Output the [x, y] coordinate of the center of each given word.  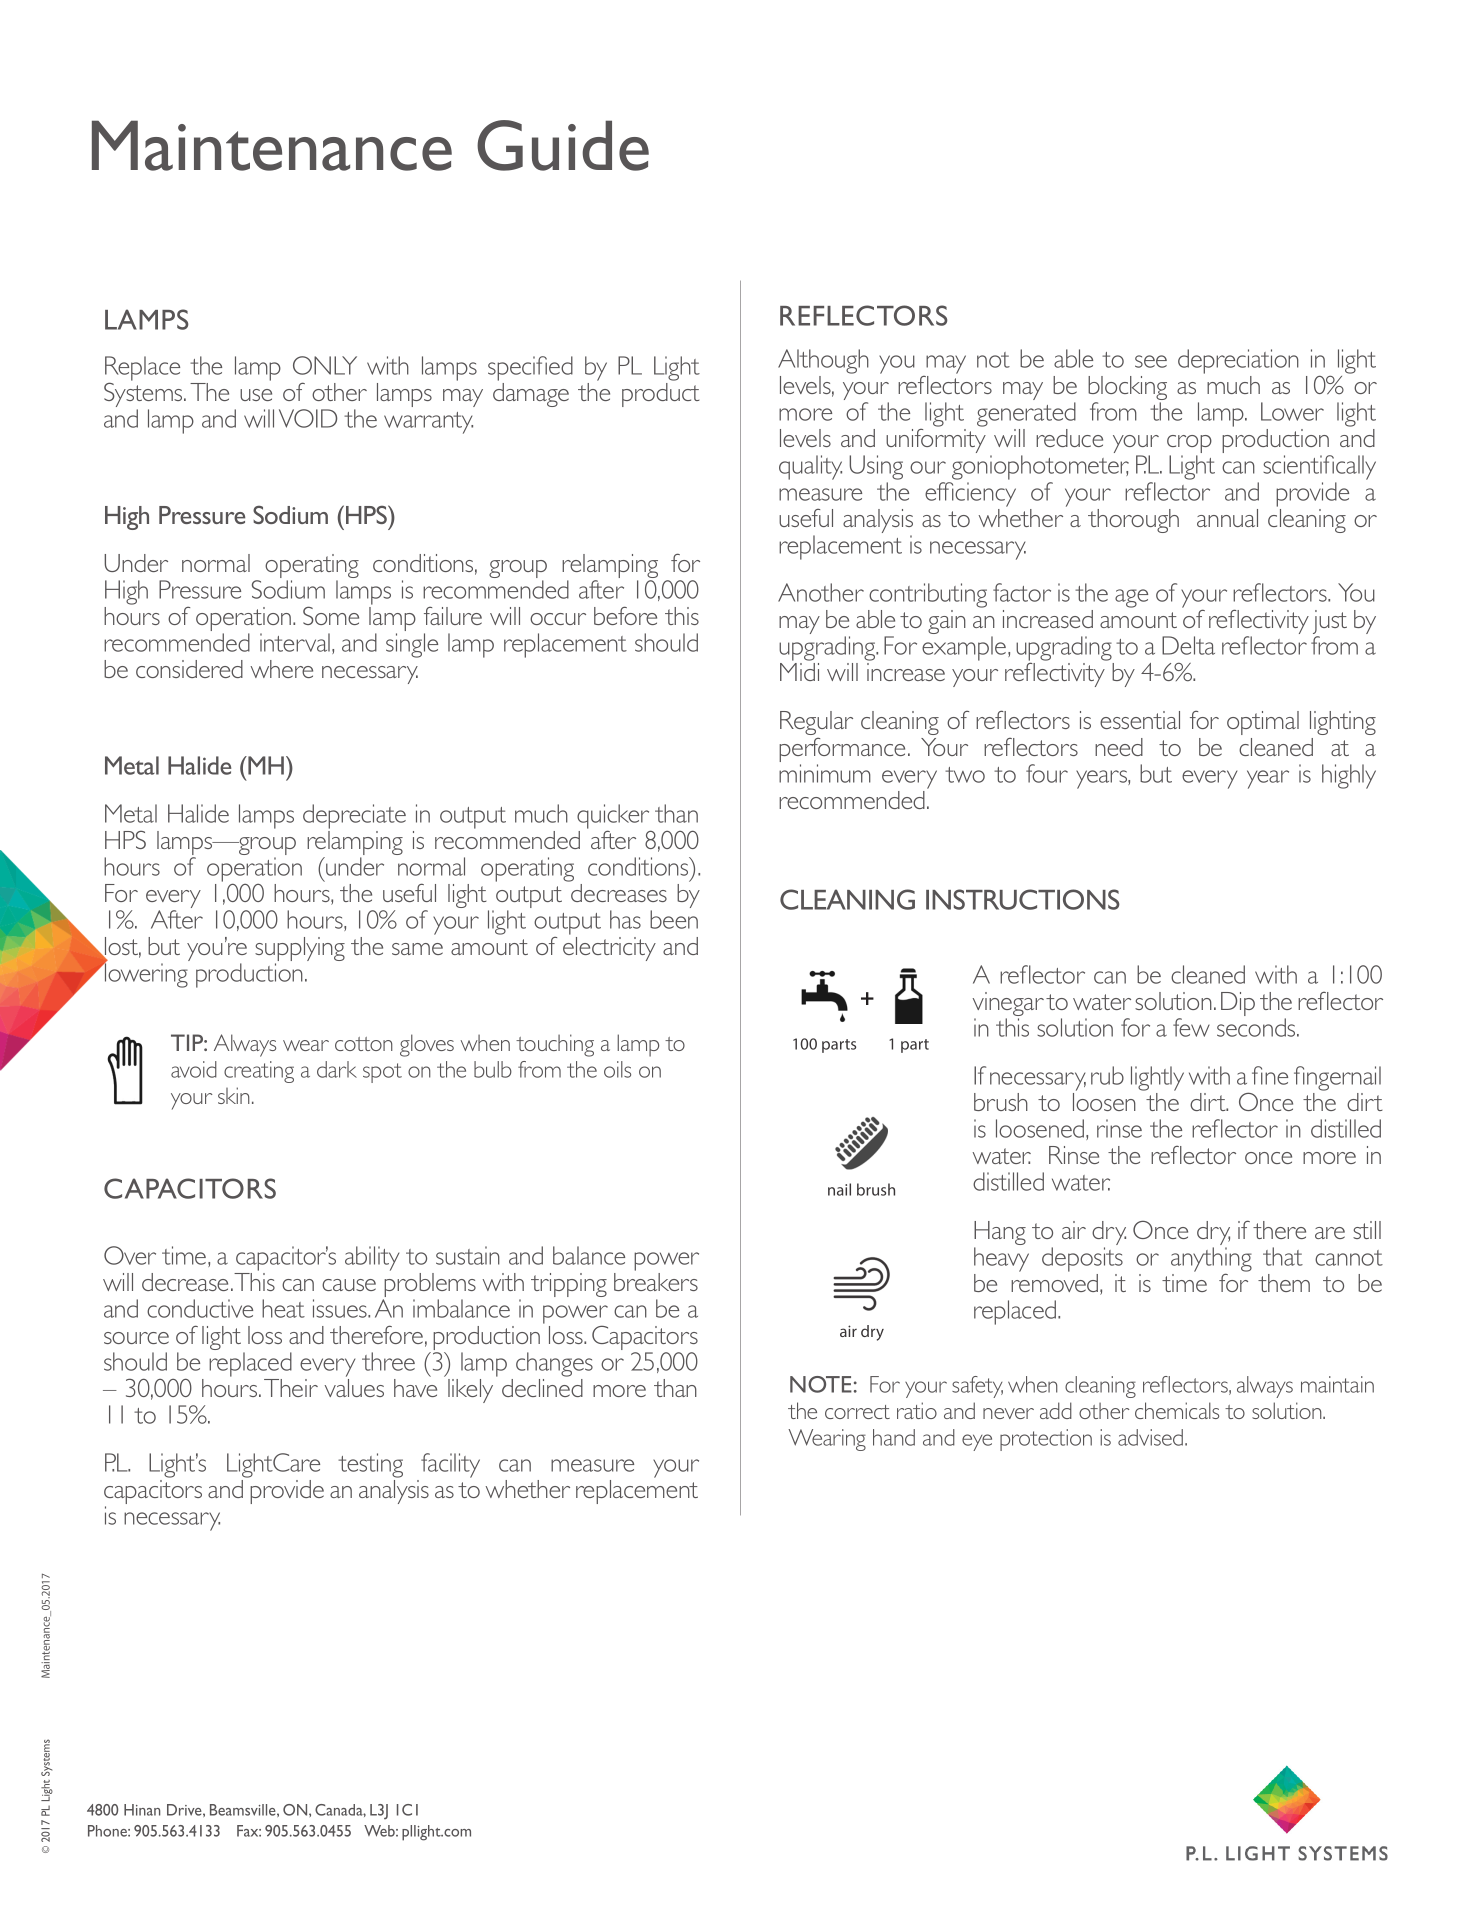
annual [1227, 518]
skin [234, 1095]
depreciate [354, 816]
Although [823, 361]
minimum [825, 773]
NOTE [821, 1384]
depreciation [1238, 361]
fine [1270, 1075]
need [1119, 747]
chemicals [1177, 1410]
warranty [428, 423]
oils [617, 1069]
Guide [563, 145]
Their [291, 1388]
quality [810, 467]
